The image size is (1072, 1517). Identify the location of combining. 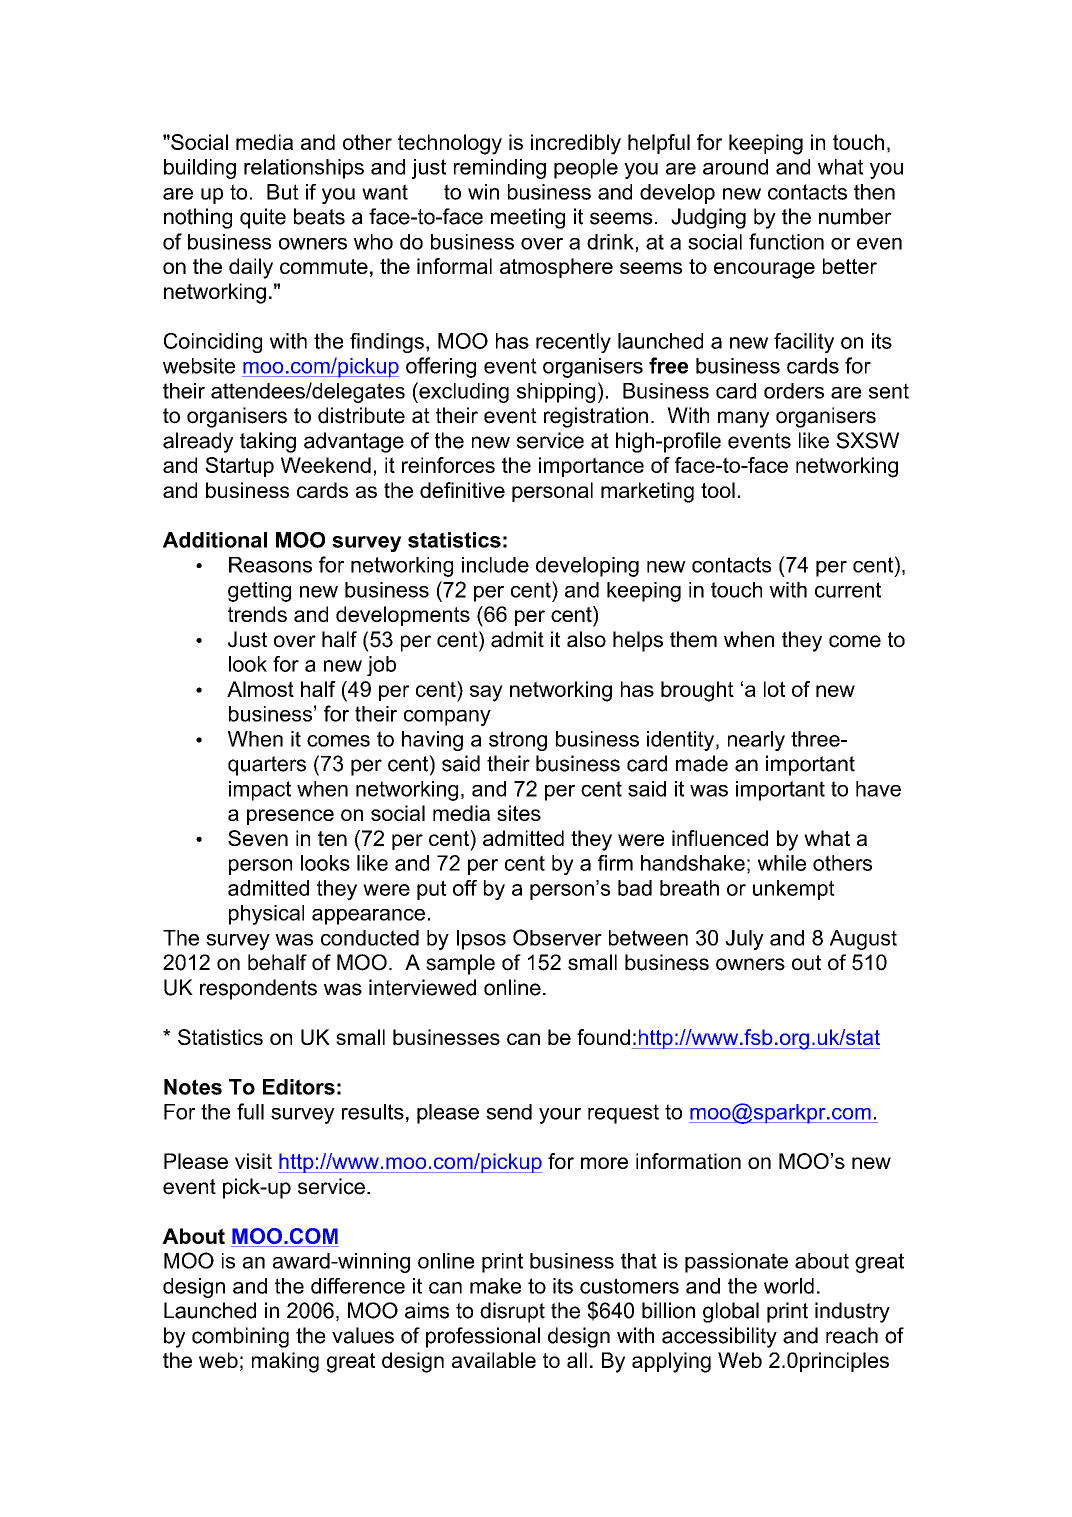
(240, 1337).
